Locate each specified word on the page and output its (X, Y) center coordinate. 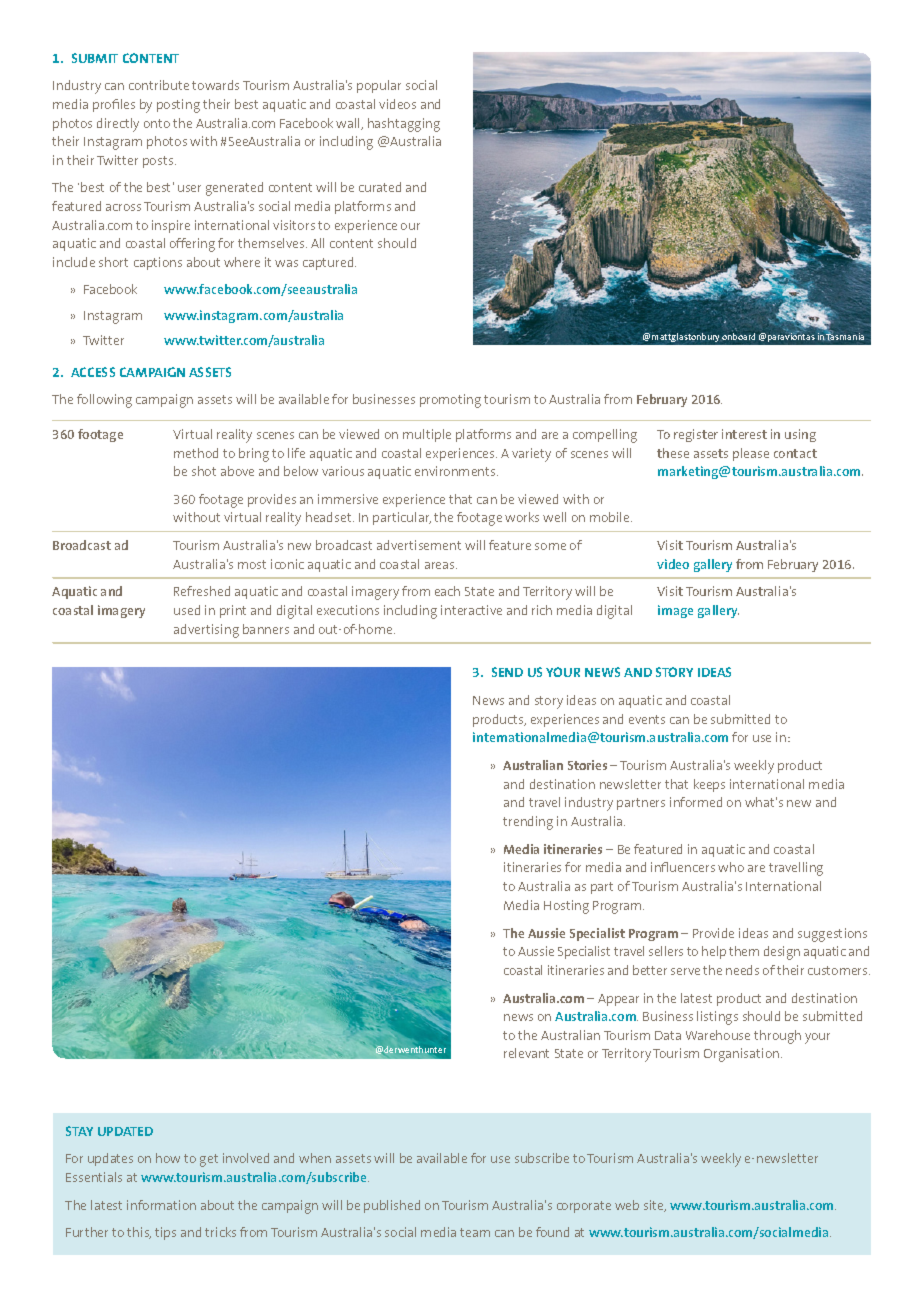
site (655, 1206)
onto (157, 123)
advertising (206, 631)
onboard (738, 336)
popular (379, 86)
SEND (507, 672)
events (647, 719)
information (161, 1205)
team (475, 1232)
